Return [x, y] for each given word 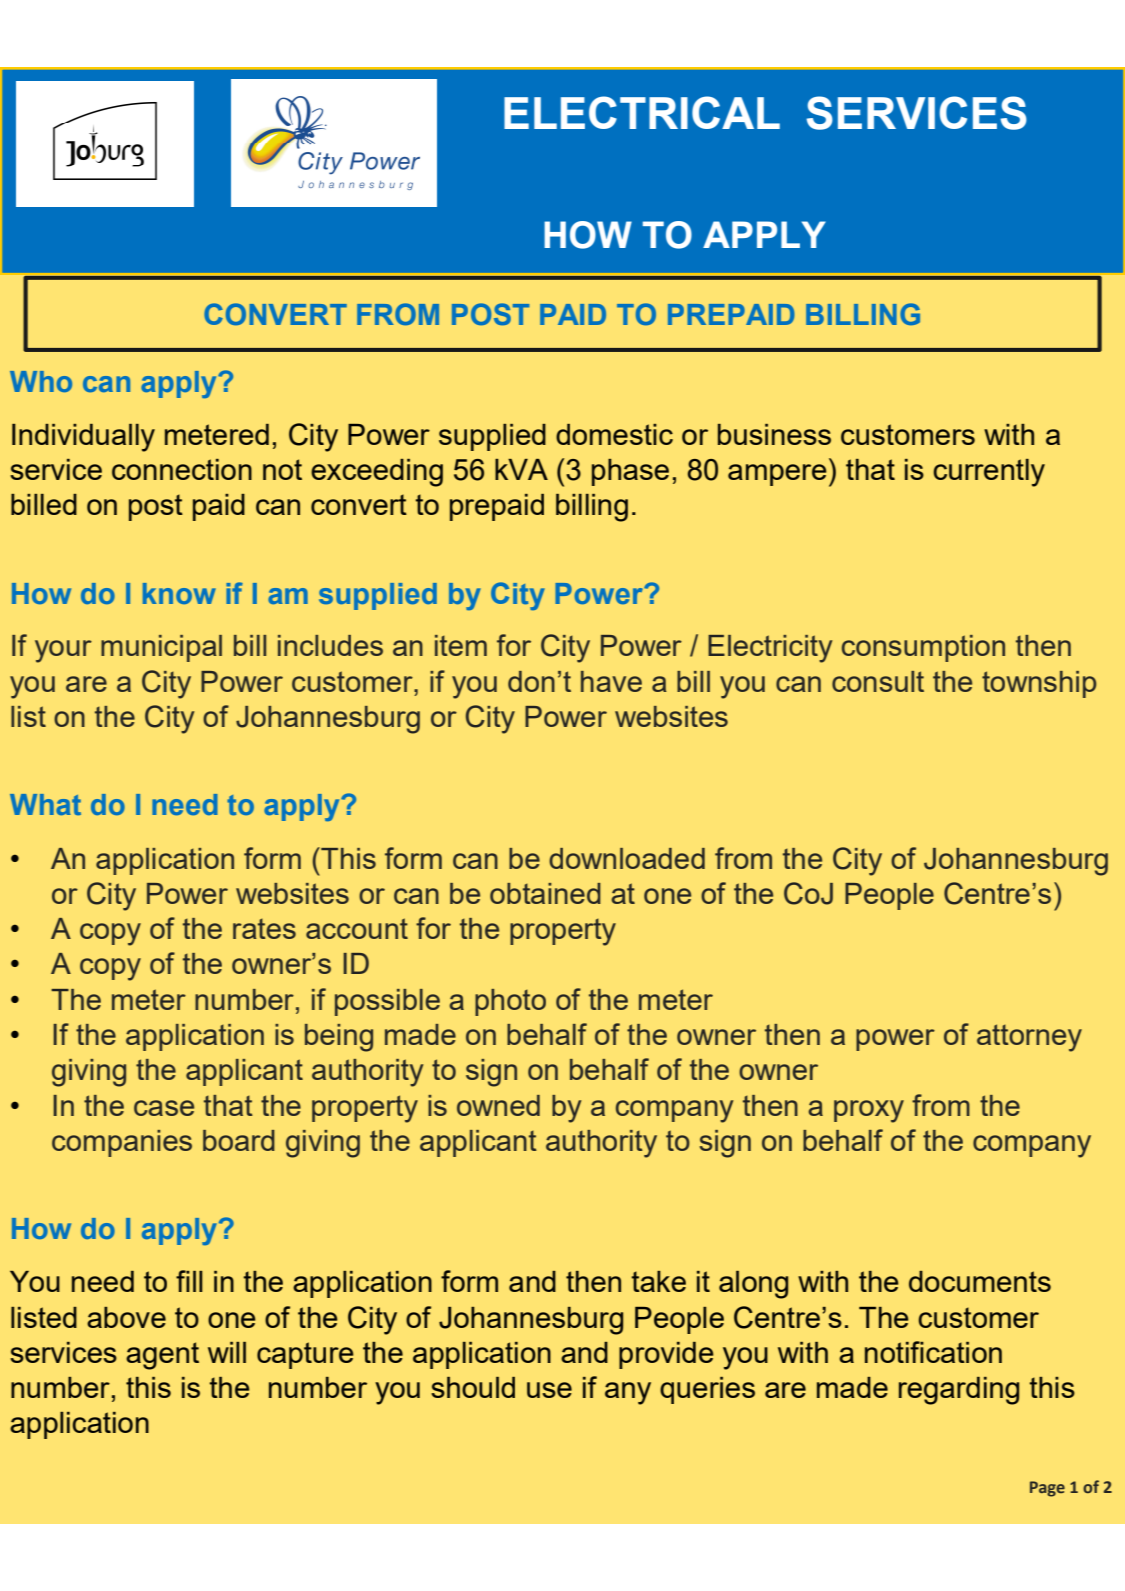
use [549, 1390]
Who [41, 381]
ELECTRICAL [642, 112]
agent [162, 1356]
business [774, 434]
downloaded [627, 858]
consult [878, 681]
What [45, 804]
